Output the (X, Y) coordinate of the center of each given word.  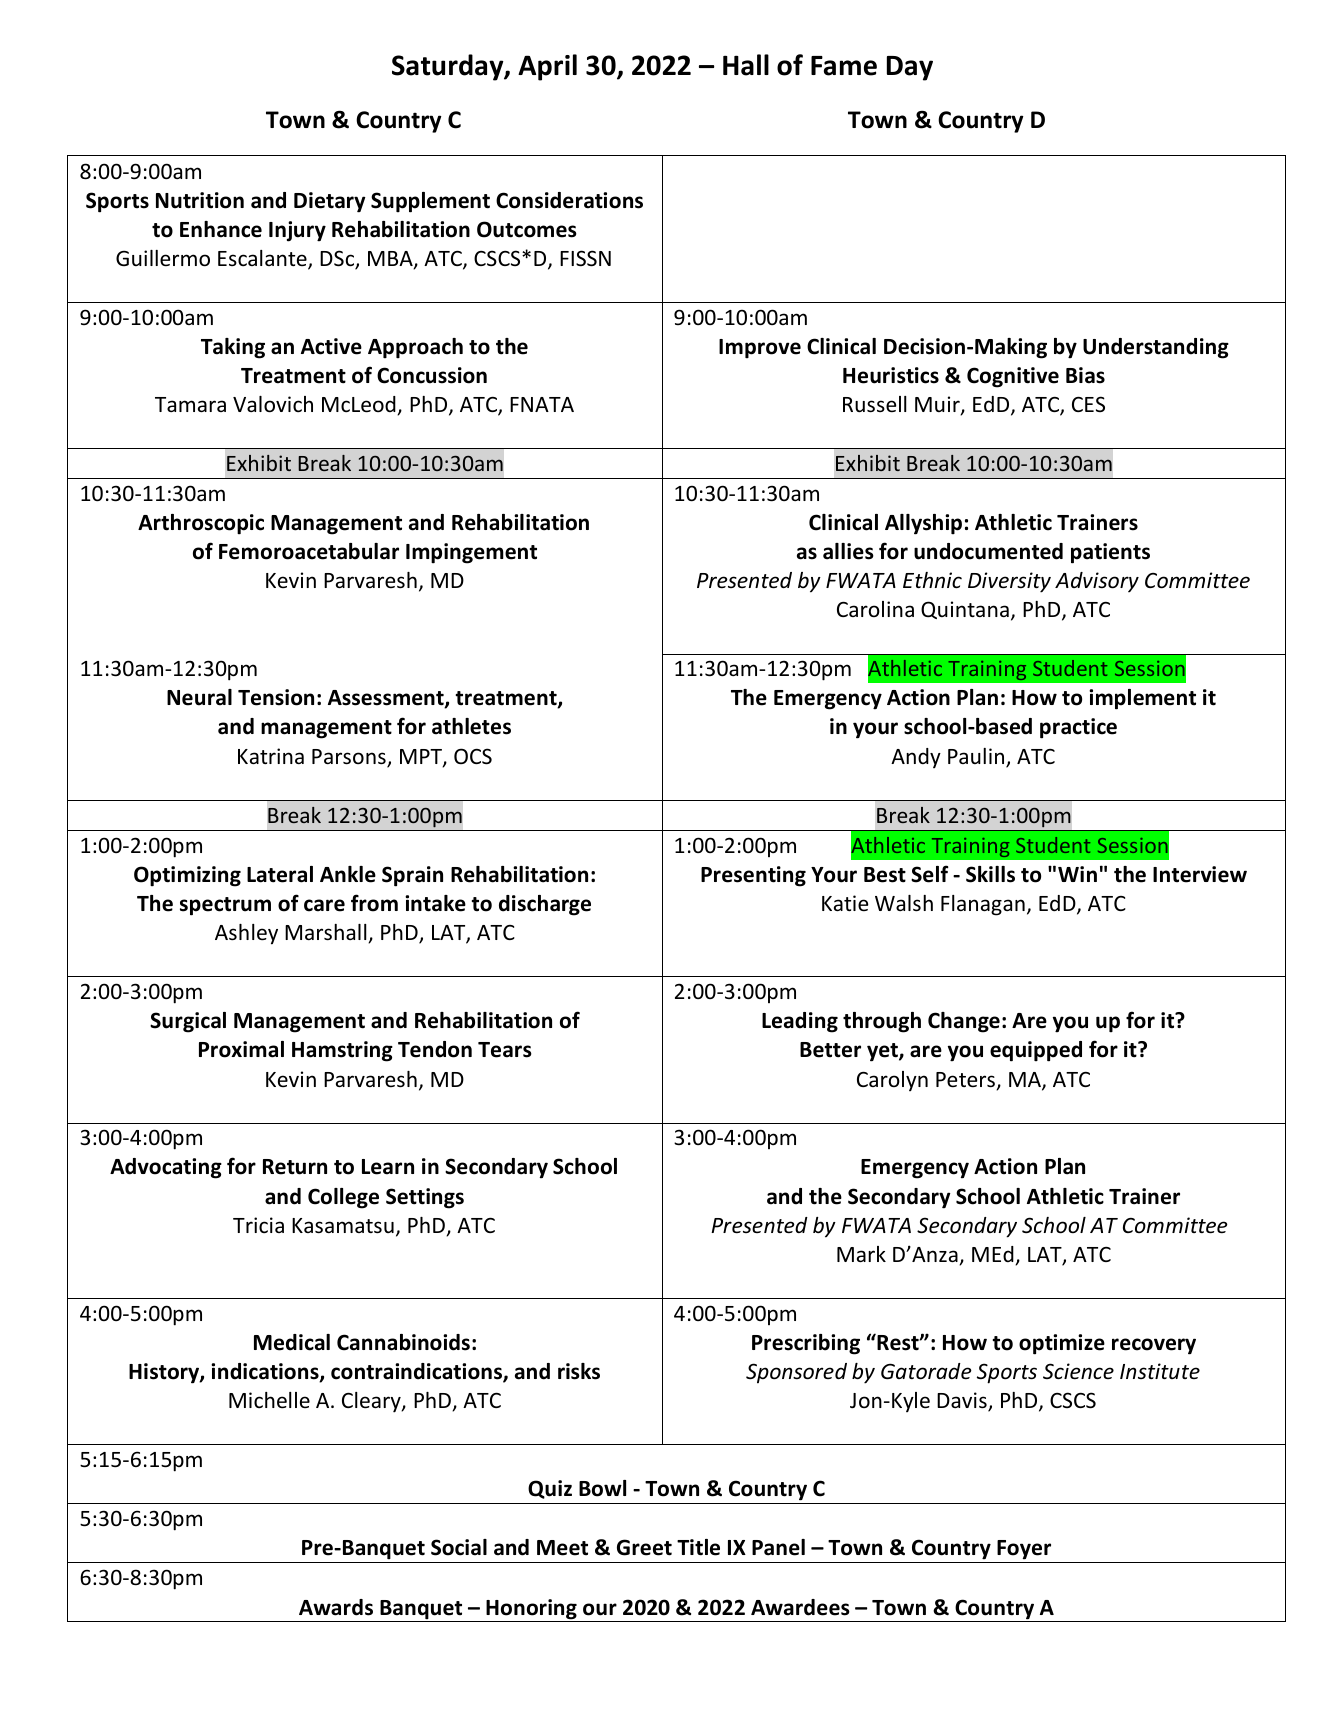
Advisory (1097, 582)
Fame (844, 66)
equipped (1036, 1051)
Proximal (241, 1049)
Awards (336, 1607)
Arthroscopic (201, 524)
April (547, 67)
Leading (800, 1022)
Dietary (330, 202)
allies (848, 551)
